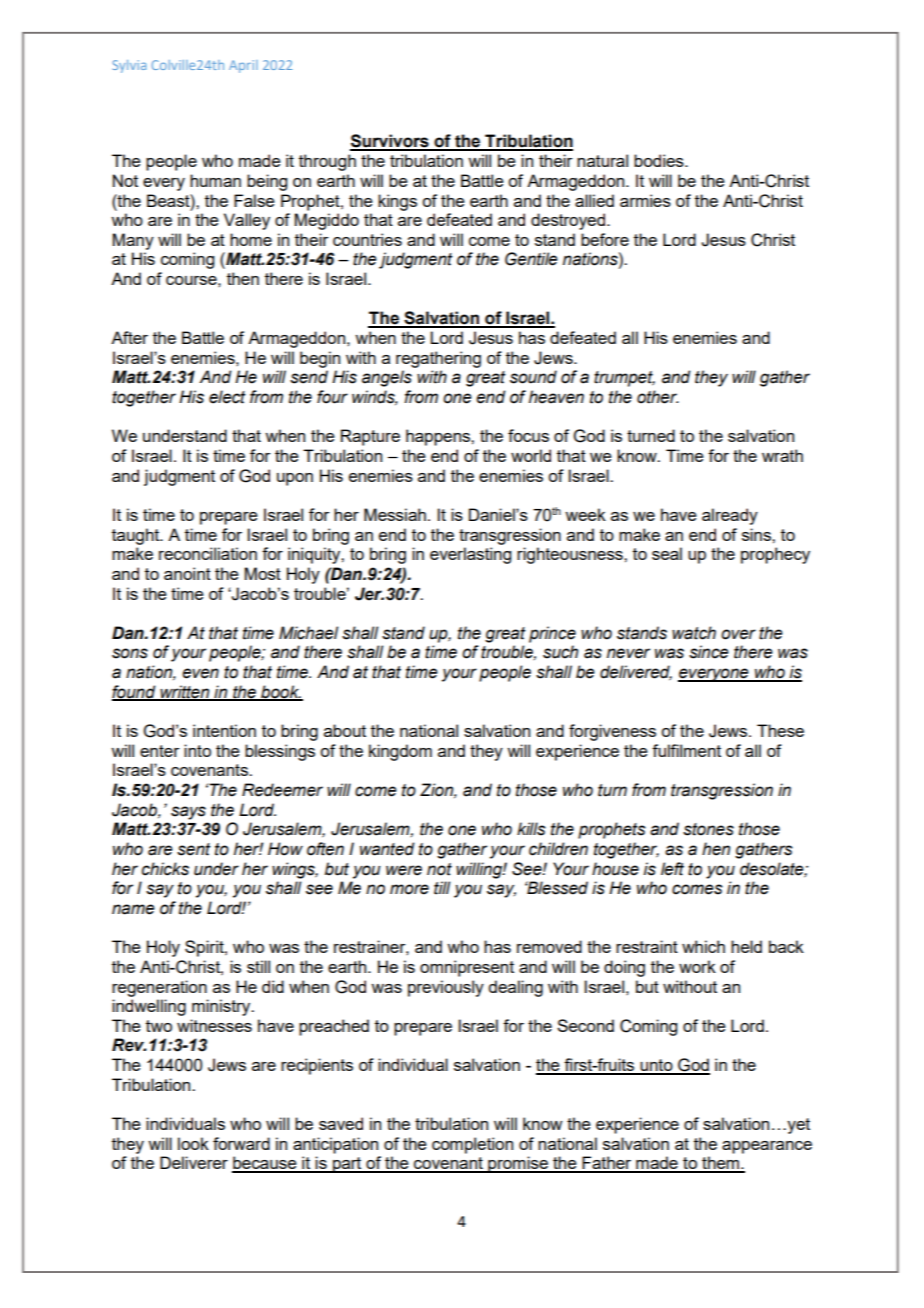 The height and width of the page is (1308, 924). I want to click on bodies, so click(660, 160).
